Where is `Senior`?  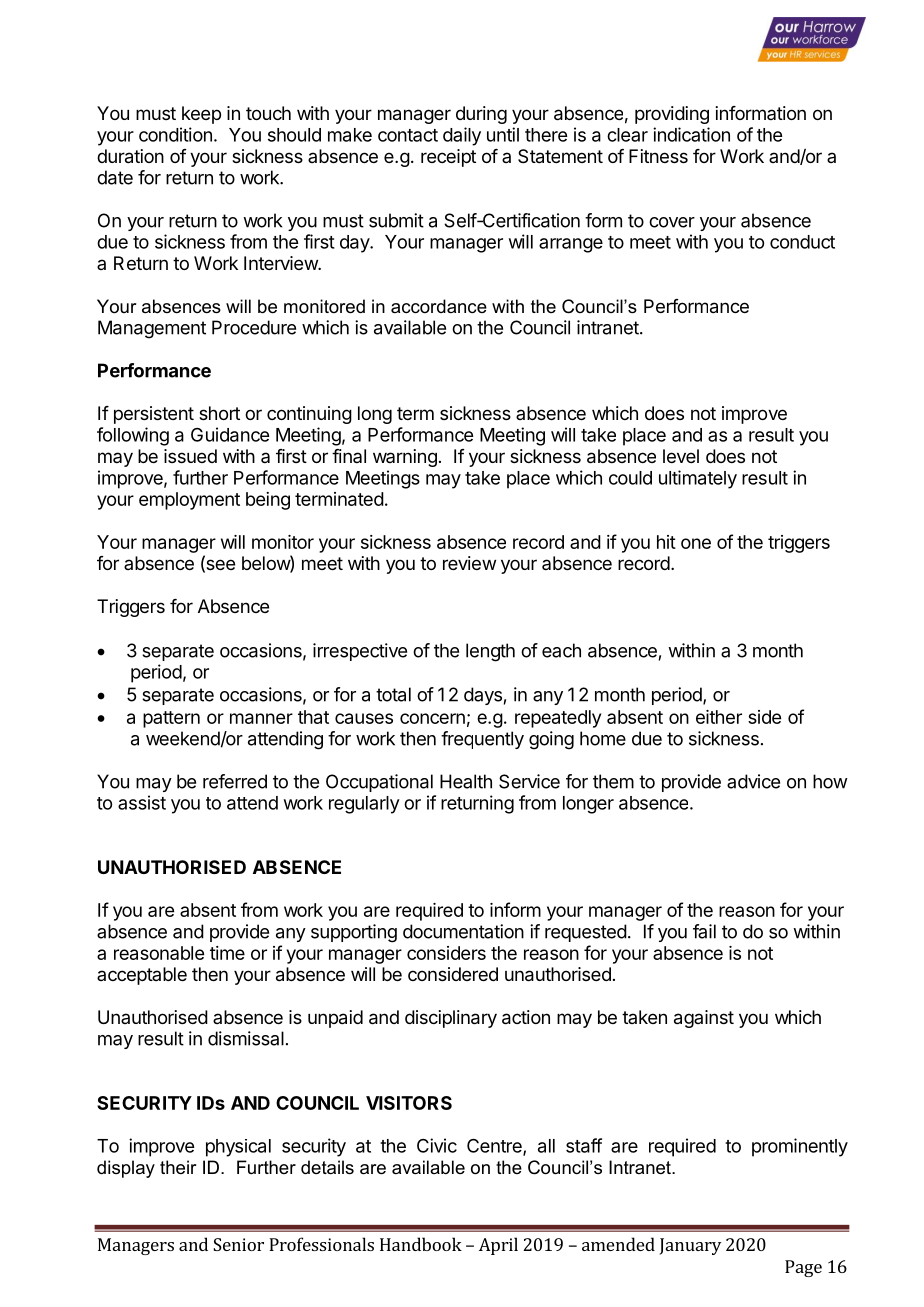 Senior is located at coordinates (238, 1244).
